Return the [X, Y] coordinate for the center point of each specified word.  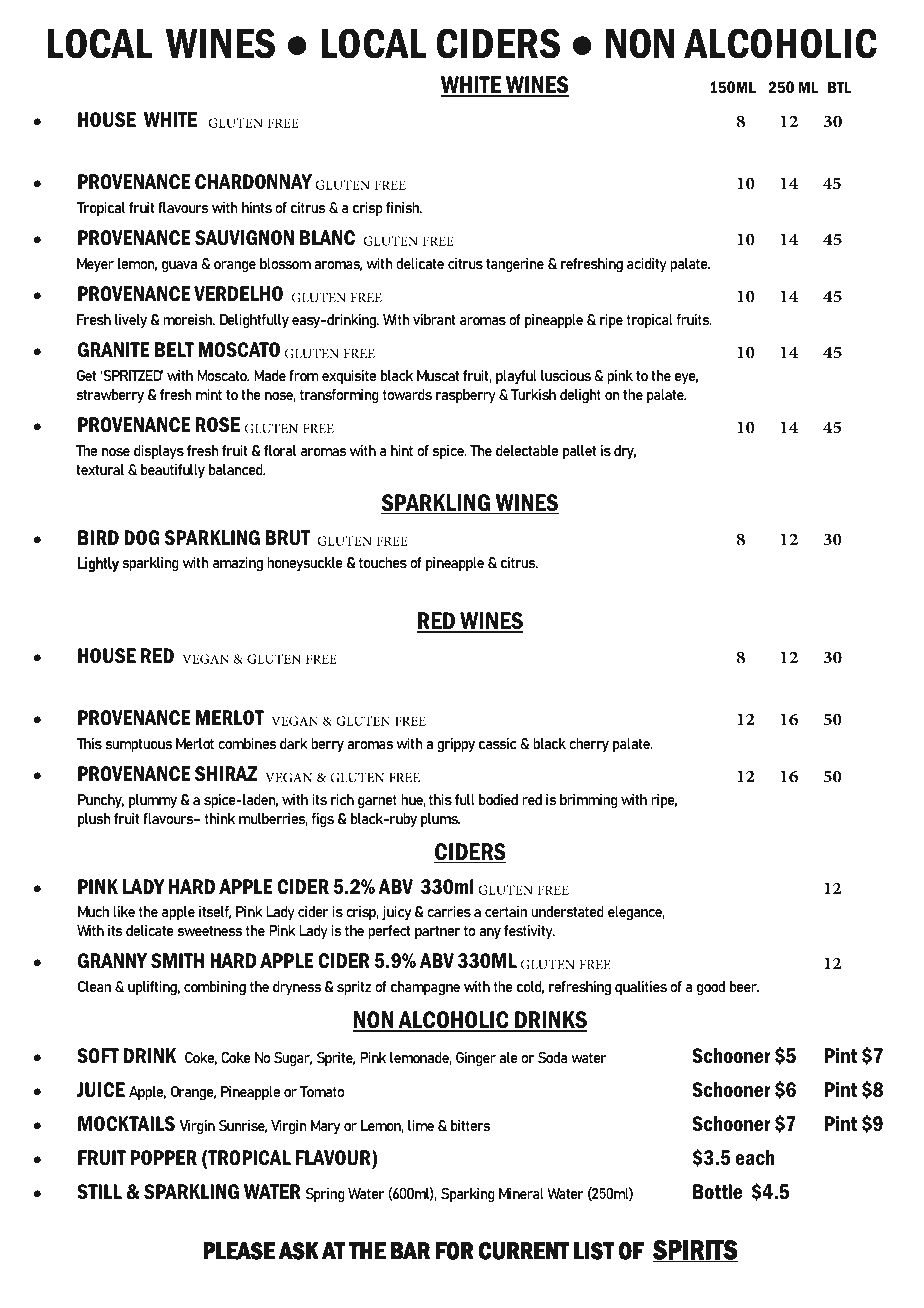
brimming [589, 801]
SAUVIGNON [244, 238]
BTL [839, 87]
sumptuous [139, 745]
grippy [456, 745]
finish [404, 207]
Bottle [717, 1192]
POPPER [164, 1158]
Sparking [468, 1195]
